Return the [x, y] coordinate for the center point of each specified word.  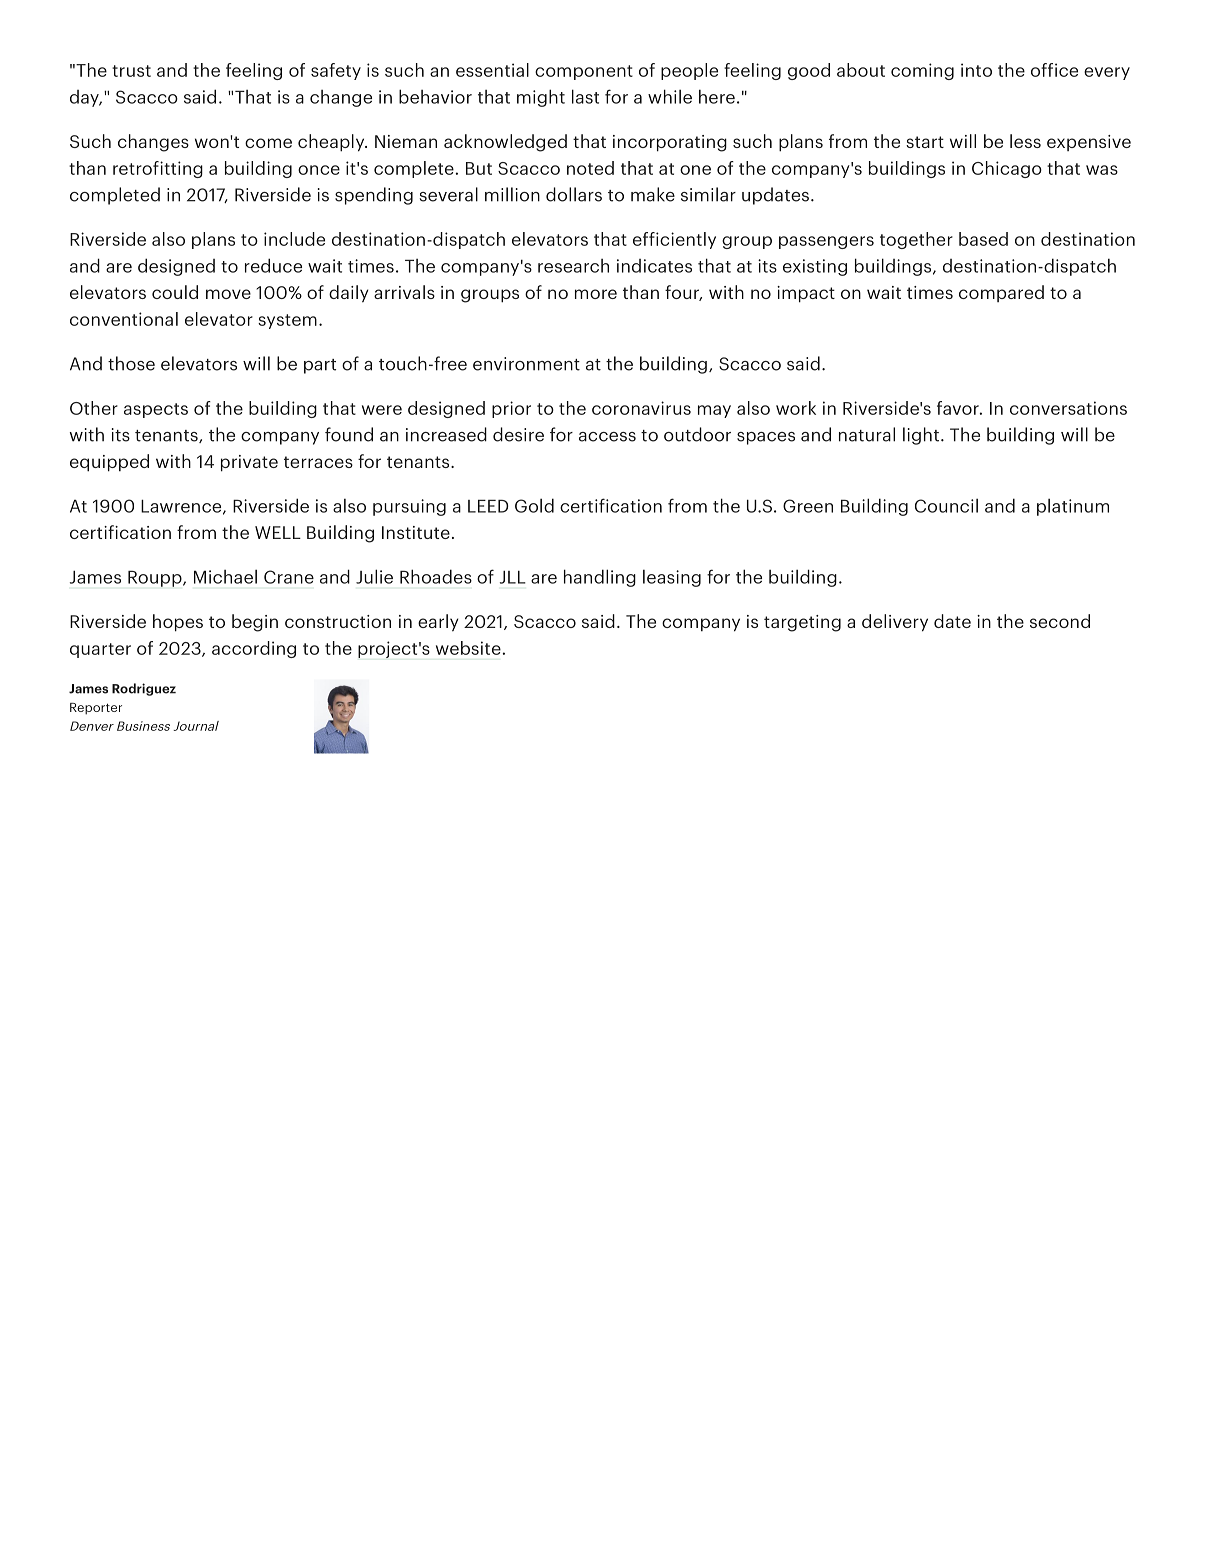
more [596, 294]
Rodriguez [144, 689]
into [976, 70]
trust [131, 71]
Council [946, 505]
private [249, 463]
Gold [534, 505]
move [228, 294]
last [585, 96]
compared [1001, 293]
